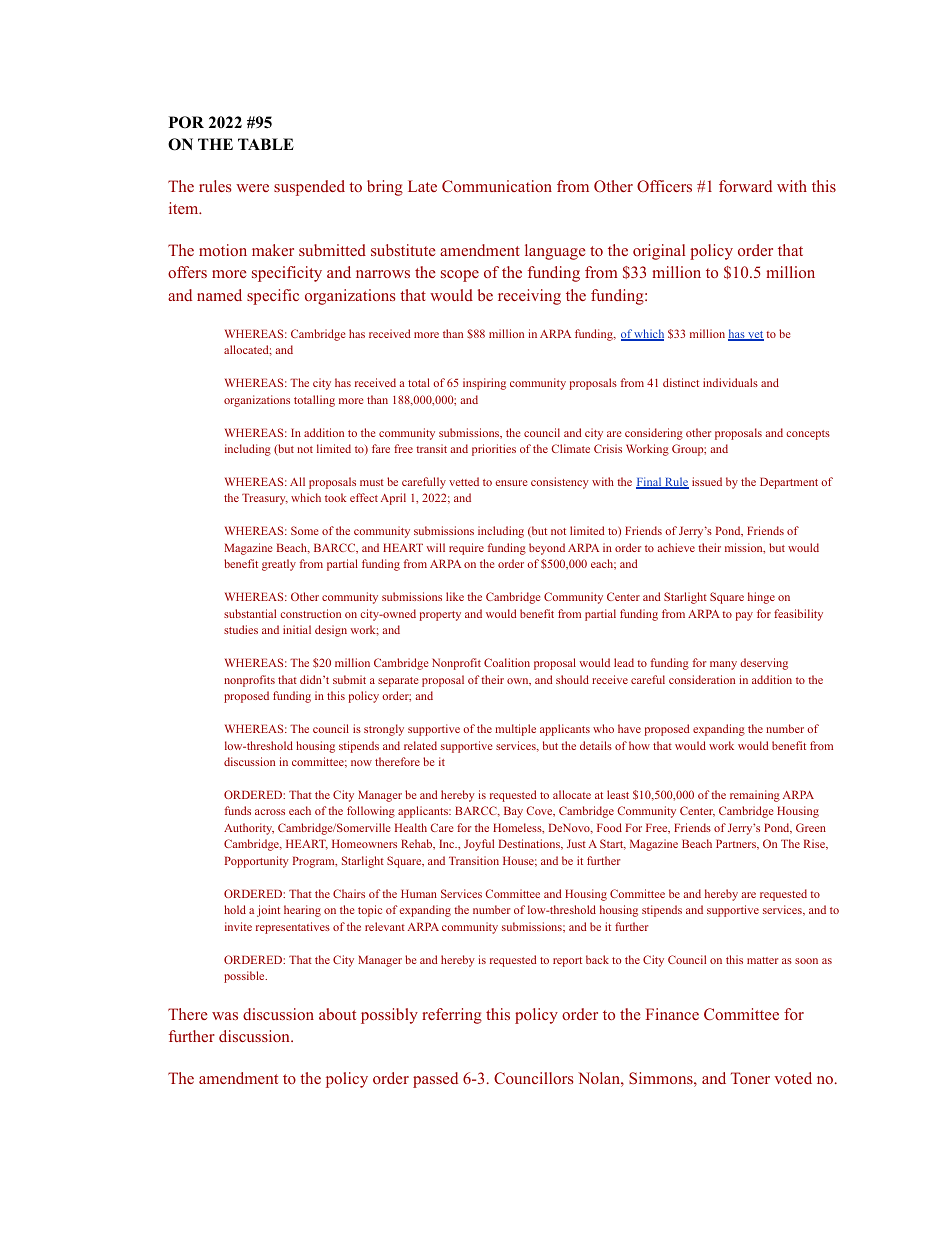 The width and height of the screenshot is (952, 1233). I want to click on remaining, so click(755, 796).
